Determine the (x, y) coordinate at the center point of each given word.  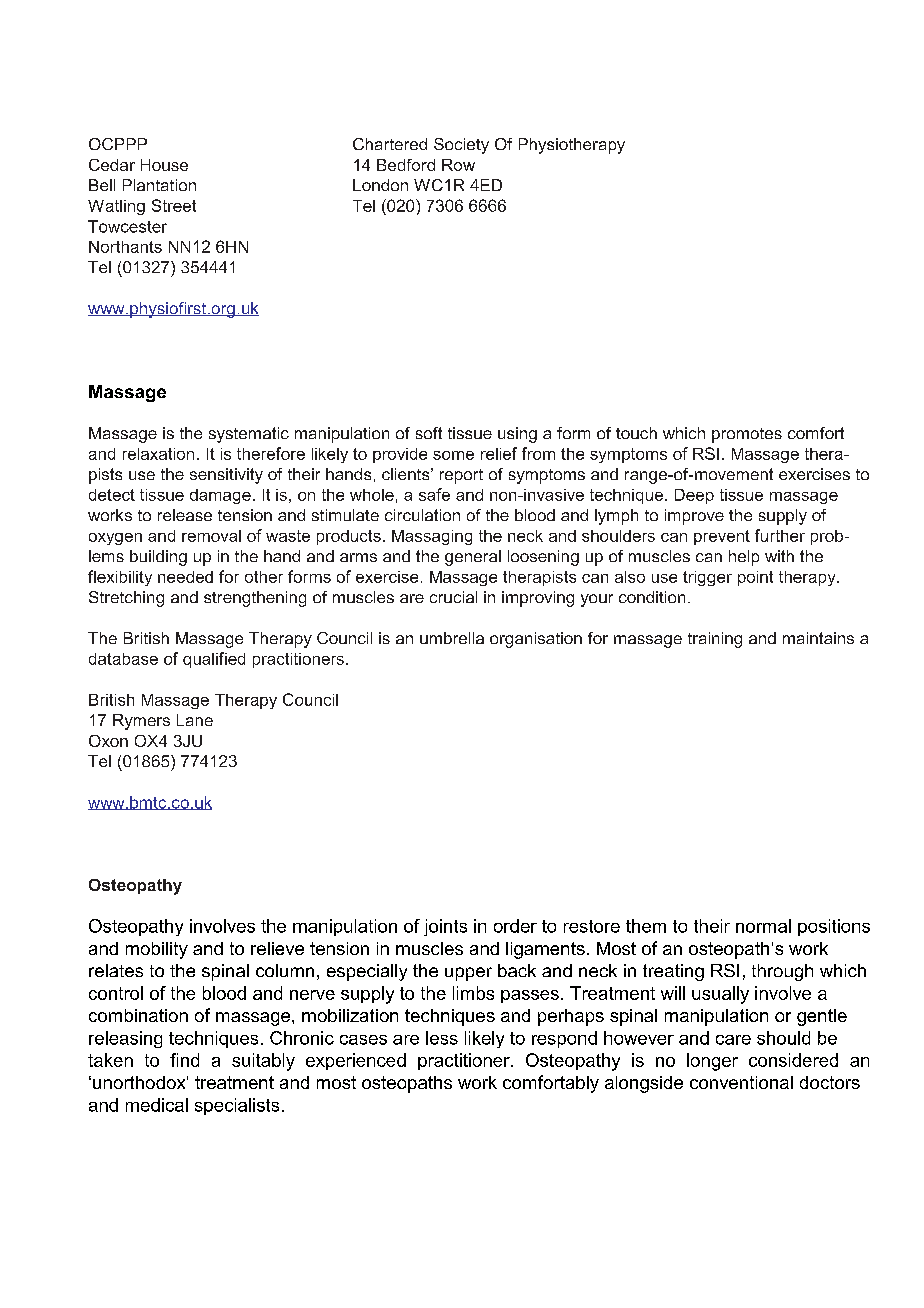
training (715, 640)
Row (458, 165)
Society (461, 146)
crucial (453, 597)
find (184, 1060)
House (164, 165)
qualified (214, 660)
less (442, 1038)
